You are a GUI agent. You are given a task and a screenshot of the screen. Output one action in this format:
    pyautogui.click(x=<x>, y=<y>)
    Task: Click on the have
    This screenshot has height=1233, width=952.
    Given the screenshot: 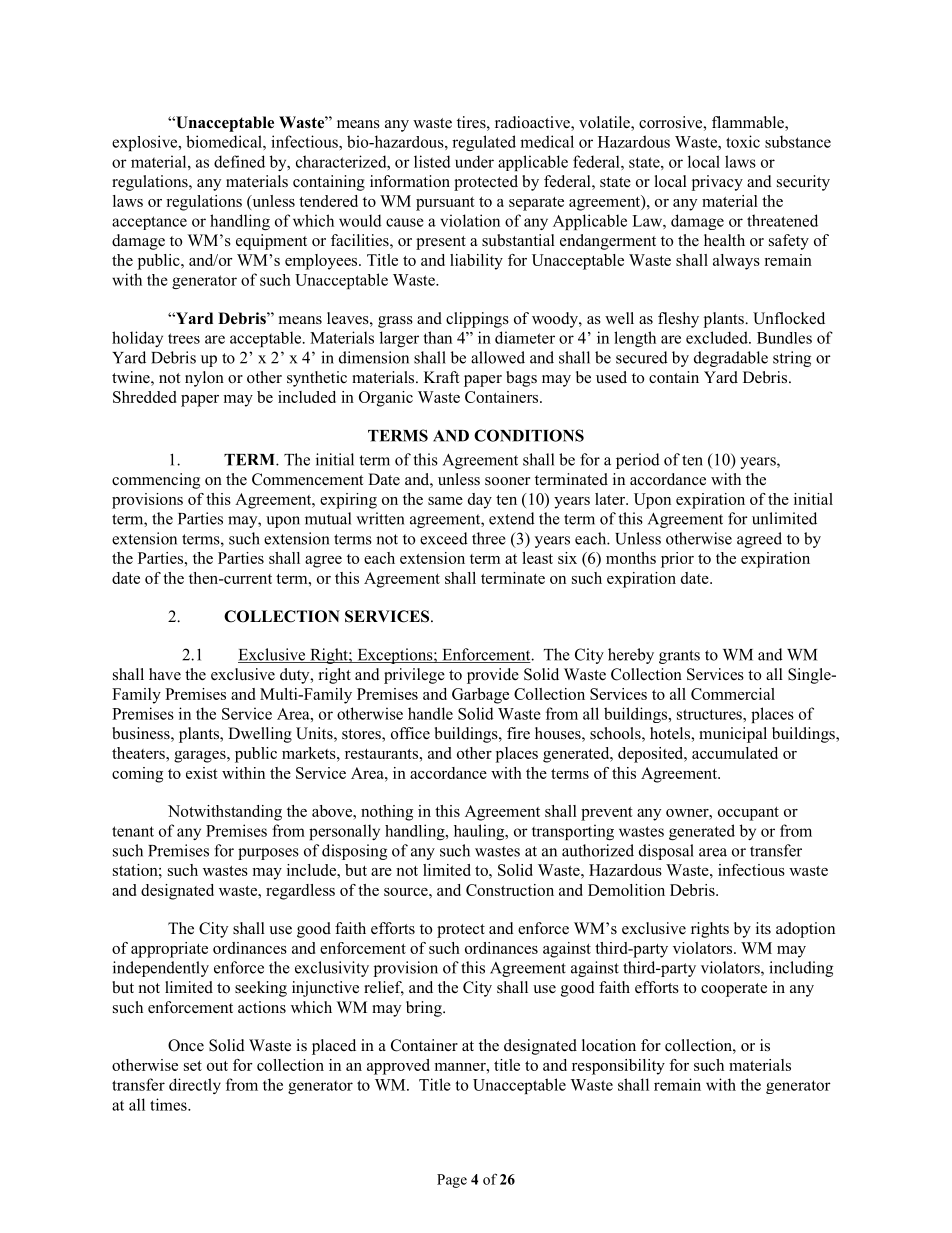 What is the action you would take?
    pyautogui.click(x=165, y=674)
